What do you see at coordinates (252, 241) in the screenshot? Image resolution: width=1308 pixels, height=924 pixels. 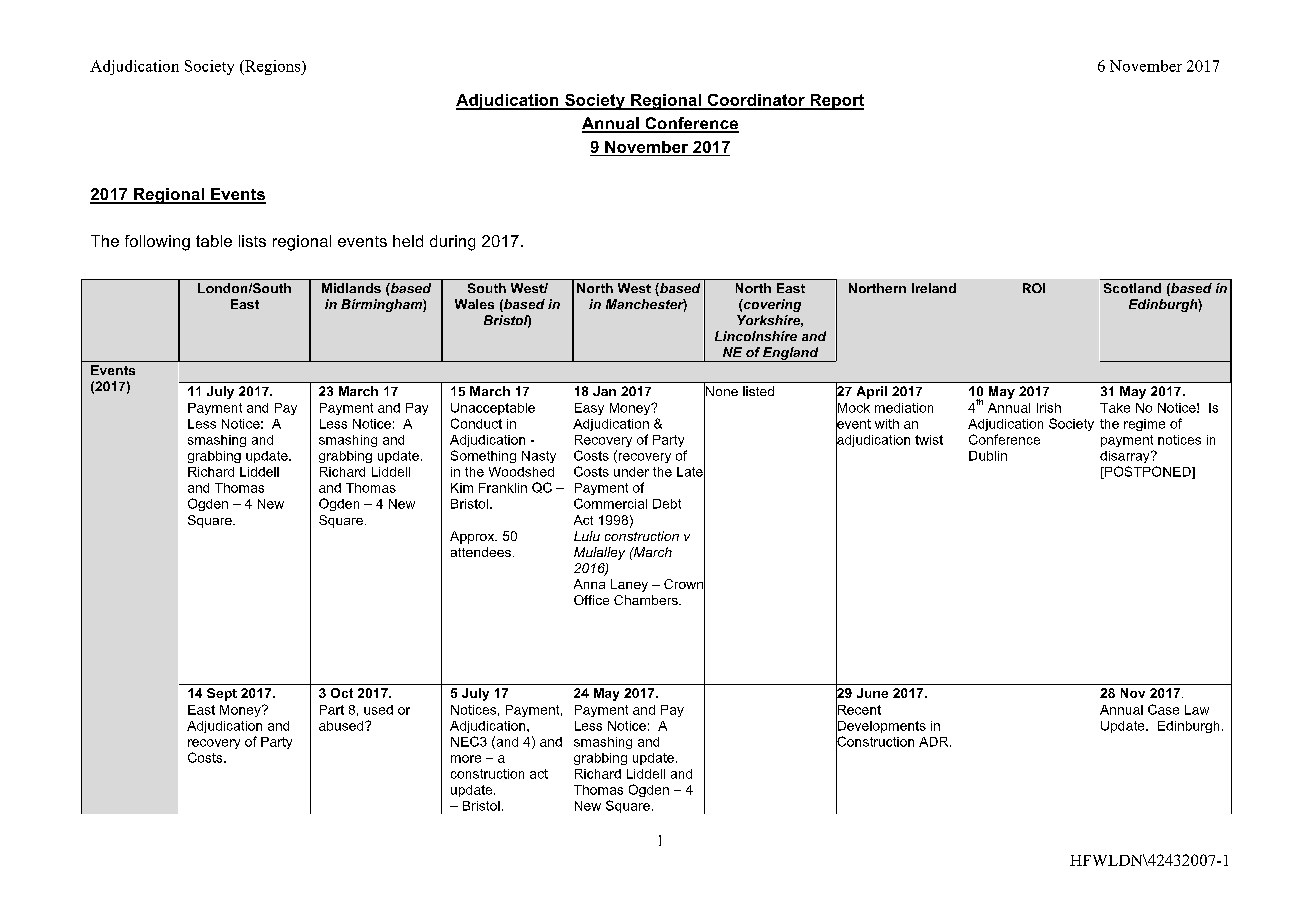 I see `lists` at bounding box center [252, 241].
